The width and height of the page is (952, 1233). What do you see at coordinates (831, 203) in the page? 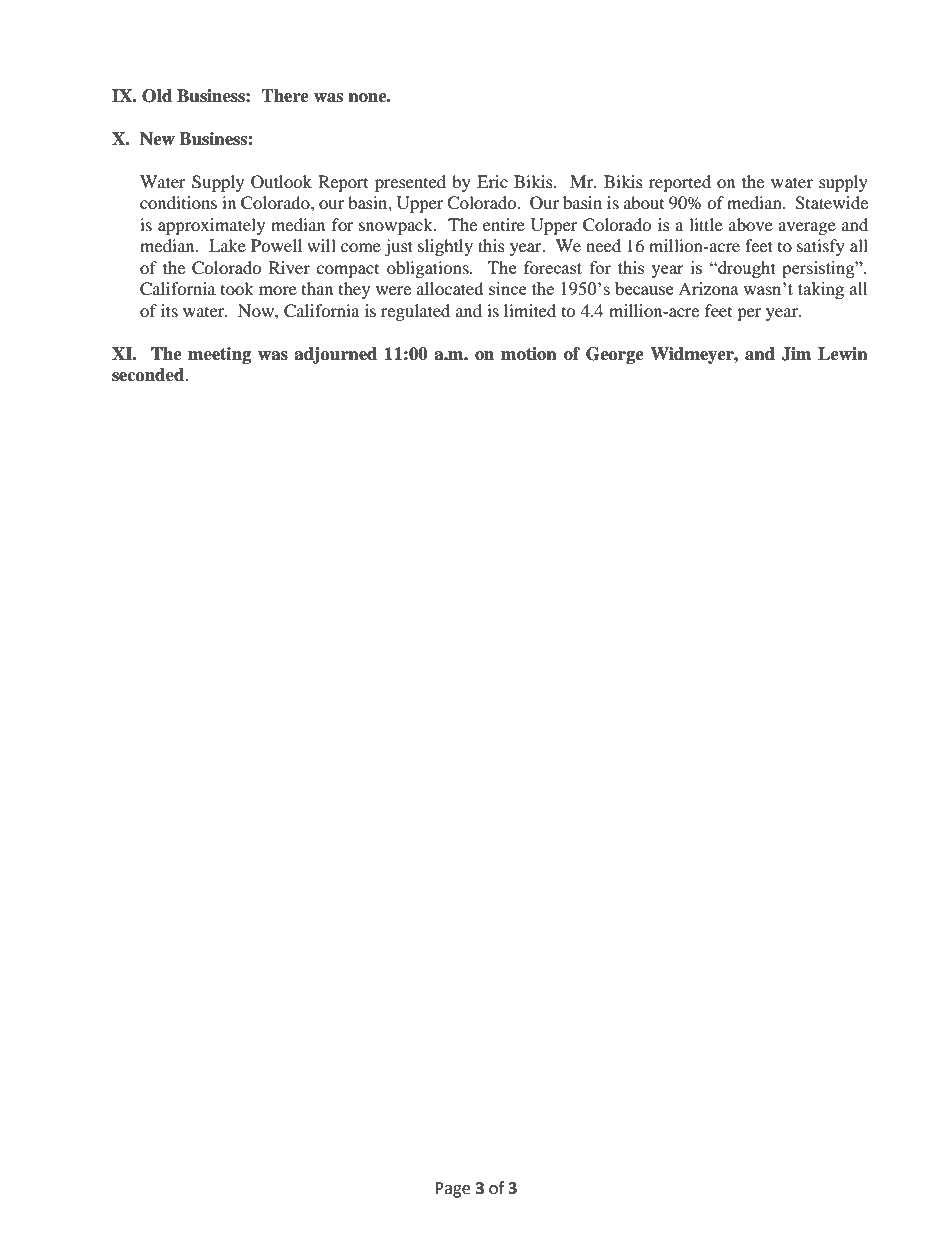
I see `Statewide` at bounding box center [831, 203].
